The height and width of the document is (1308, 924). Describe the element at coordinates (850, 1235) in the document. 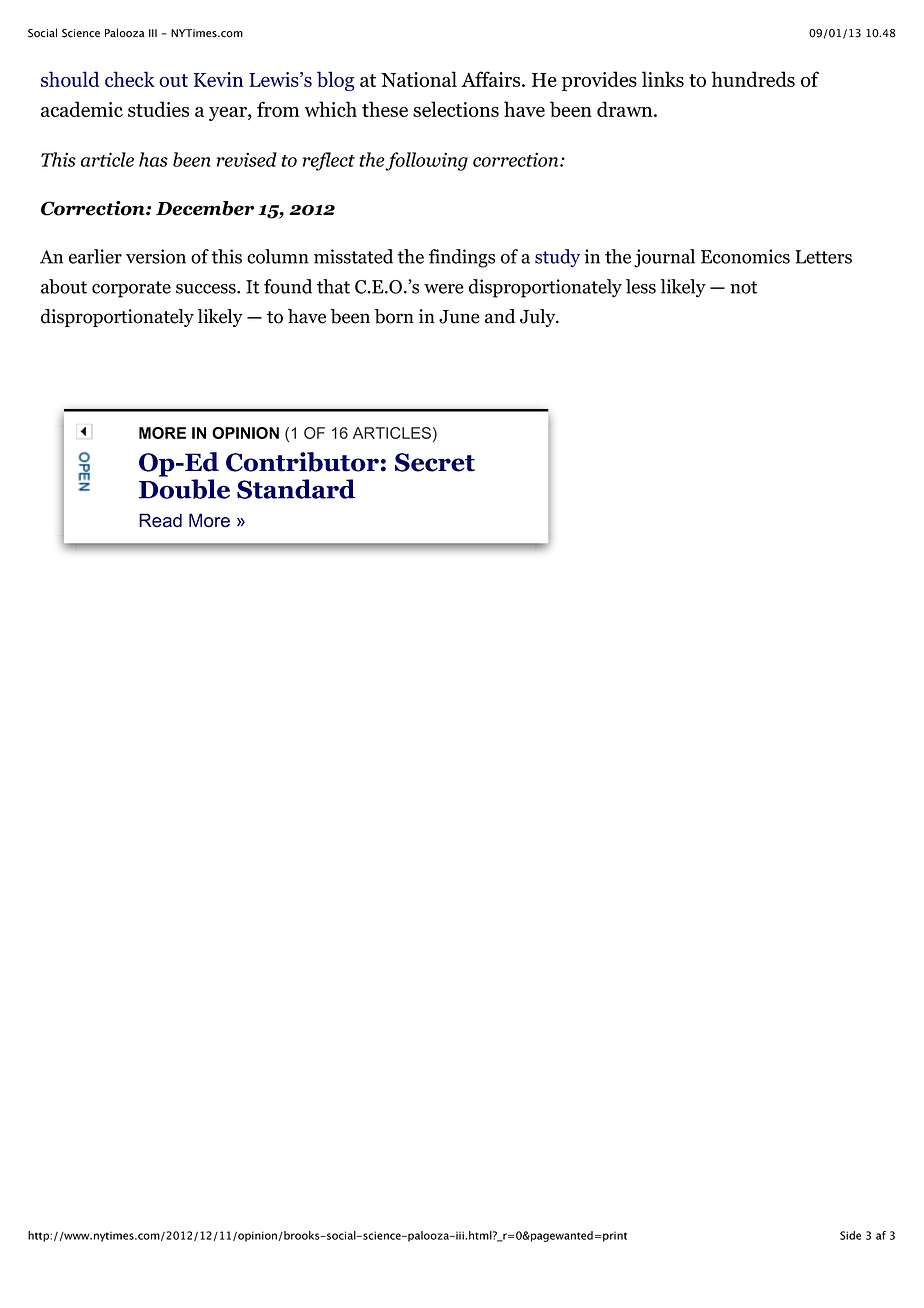

I see `Side` at that location.
